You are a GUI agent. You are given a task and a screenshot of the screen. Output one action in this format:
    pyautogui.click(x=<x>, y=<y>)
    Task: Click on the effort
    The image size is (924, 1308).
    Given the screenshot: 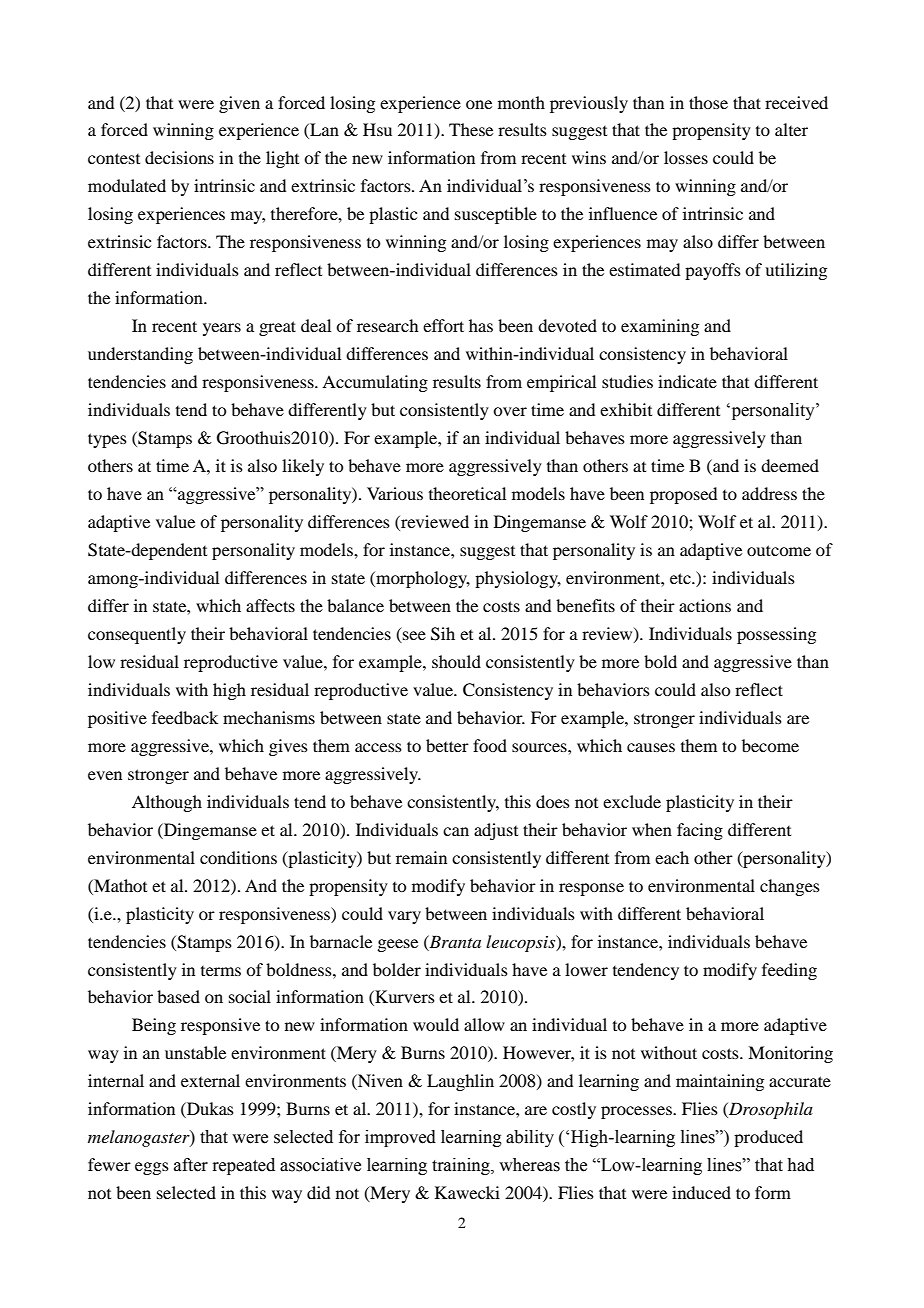 What is the action you would take?
    pyautogui.click(x=443, y=325)
